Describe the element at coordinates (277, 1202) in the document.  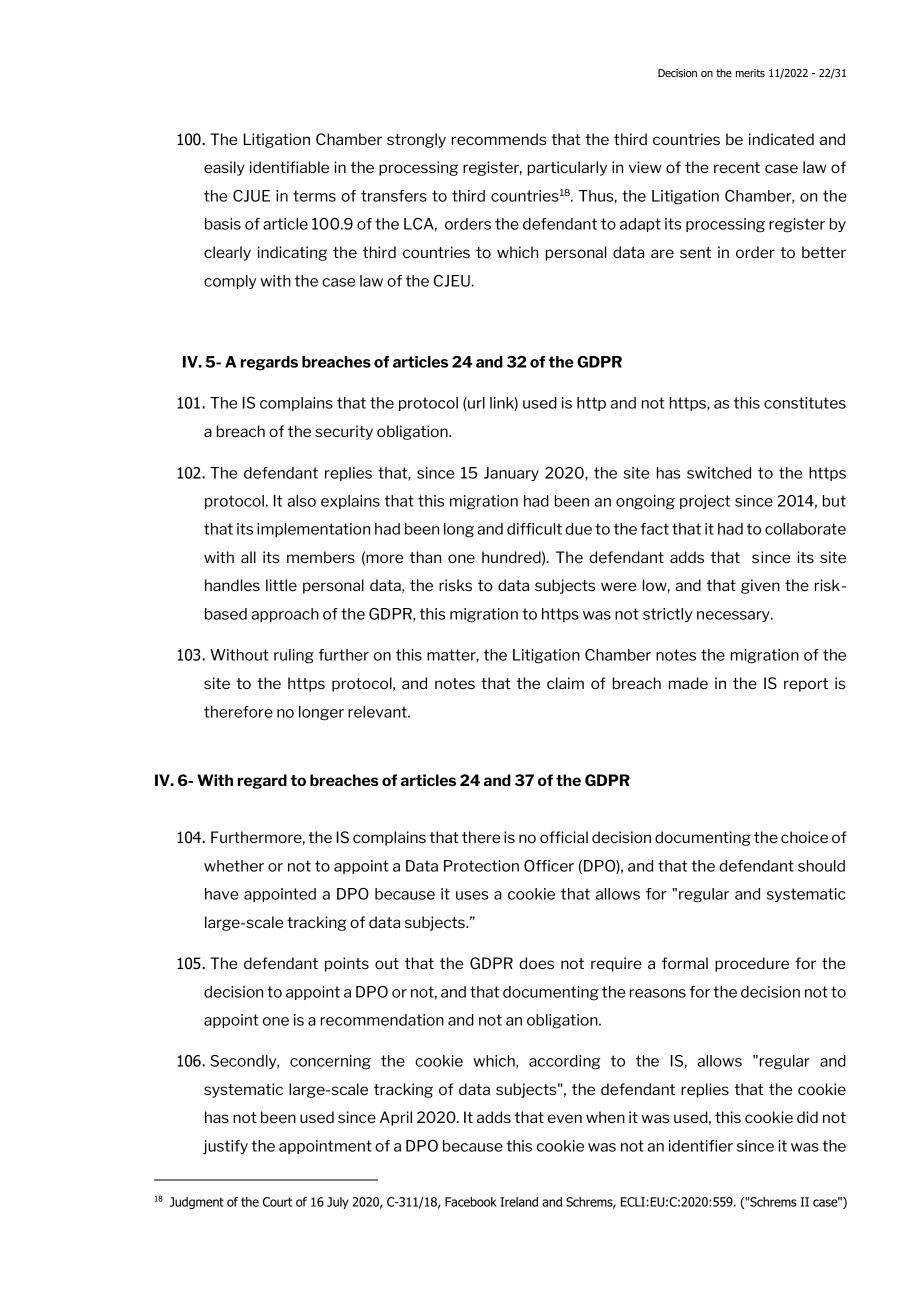
I see `Court` at that location.
